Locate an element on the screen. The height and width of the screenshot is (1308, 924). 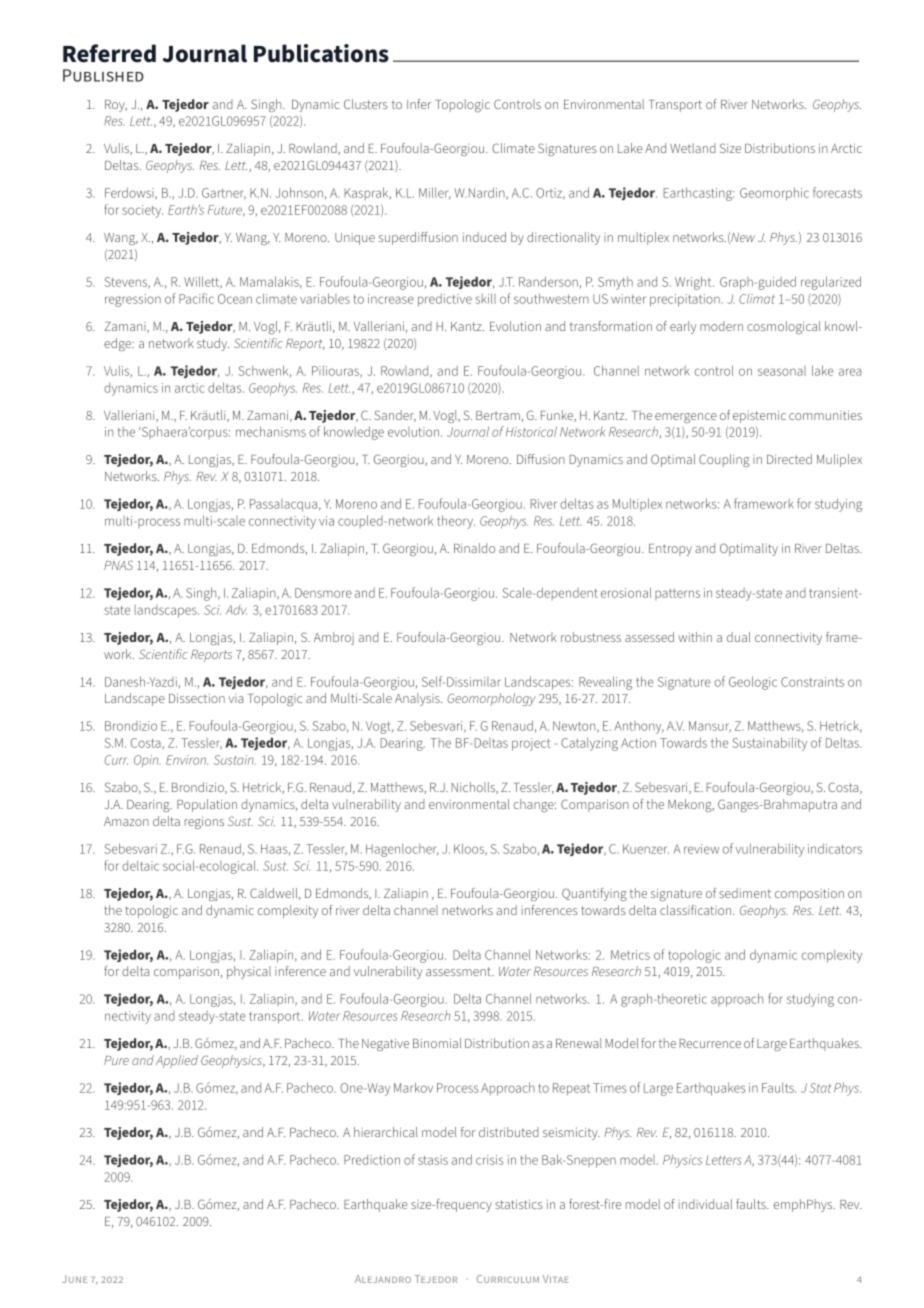
classification is located at coordinates (697, 910).
